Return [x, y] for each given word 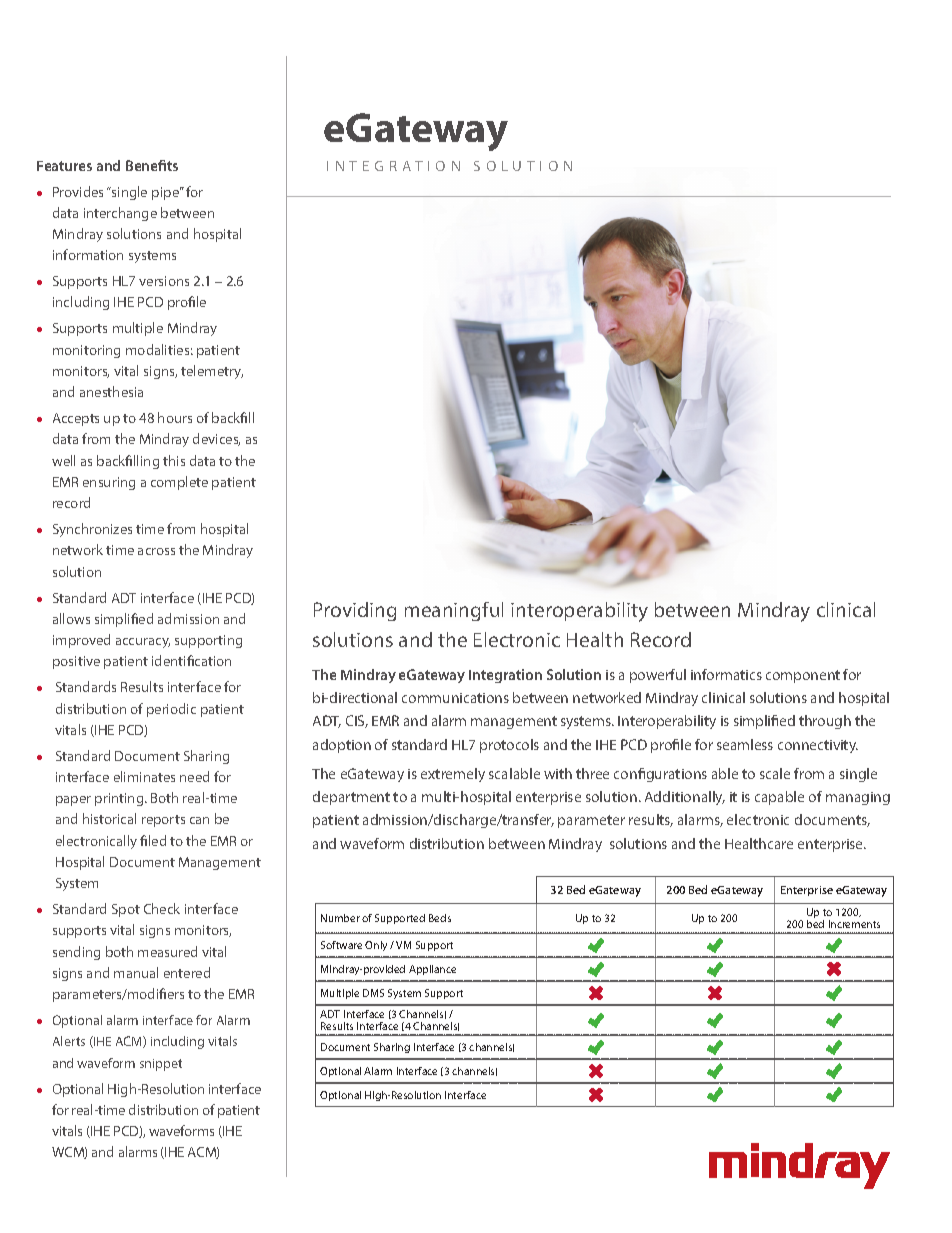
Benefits [152, 165]
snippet [161, 1065]
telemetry [212, 372]
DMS [373, 993]
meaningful [454, 611]
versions [164, 281]
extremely [453, 775]
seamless [745, 744]
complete [179, 483]
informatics [726, 674]
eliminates [144, 776]
